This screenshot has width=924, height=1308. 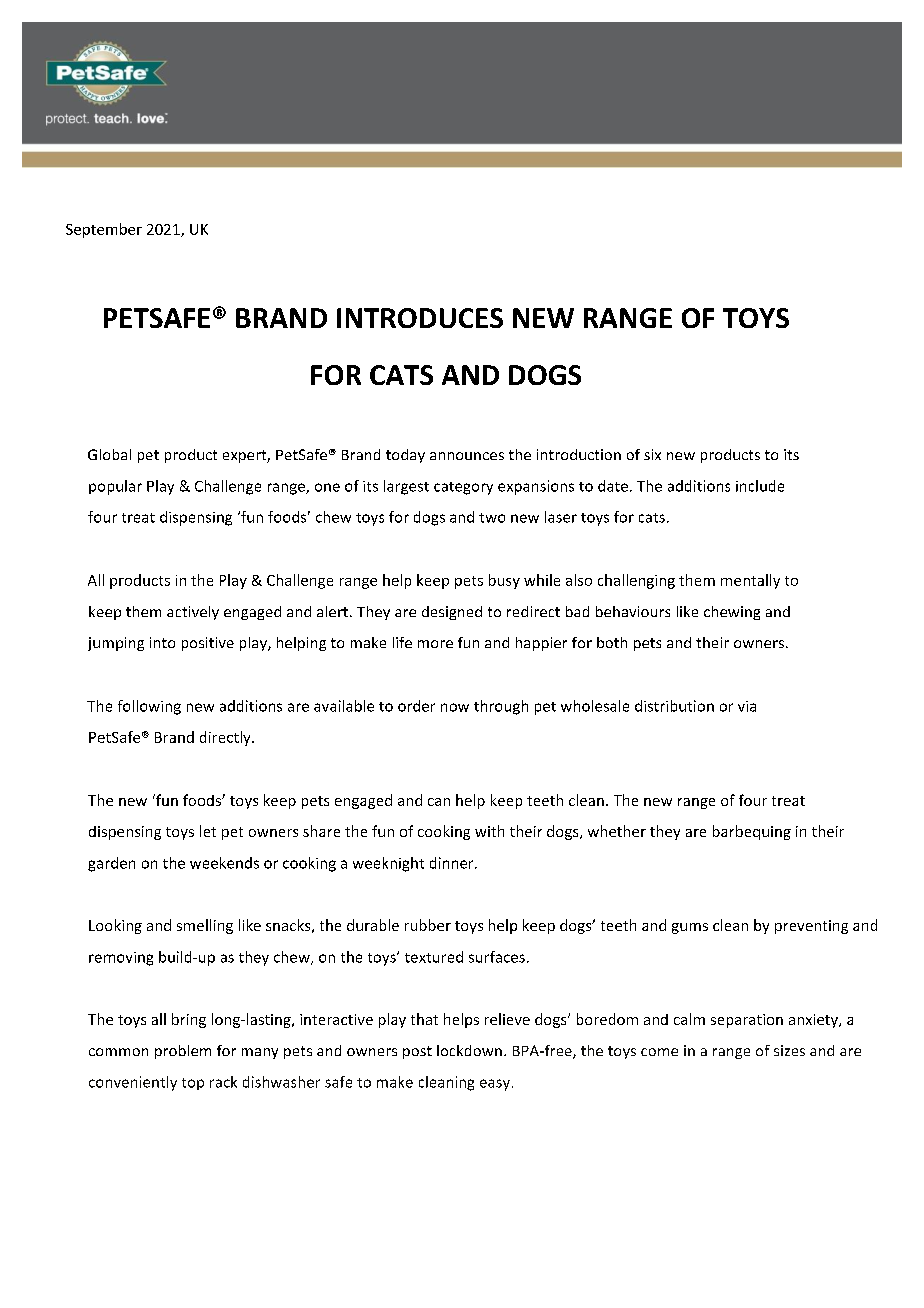 What do you see at coordinates (492, 518) in the screenshot?
I see `two` at bounding box center [492, 518].
